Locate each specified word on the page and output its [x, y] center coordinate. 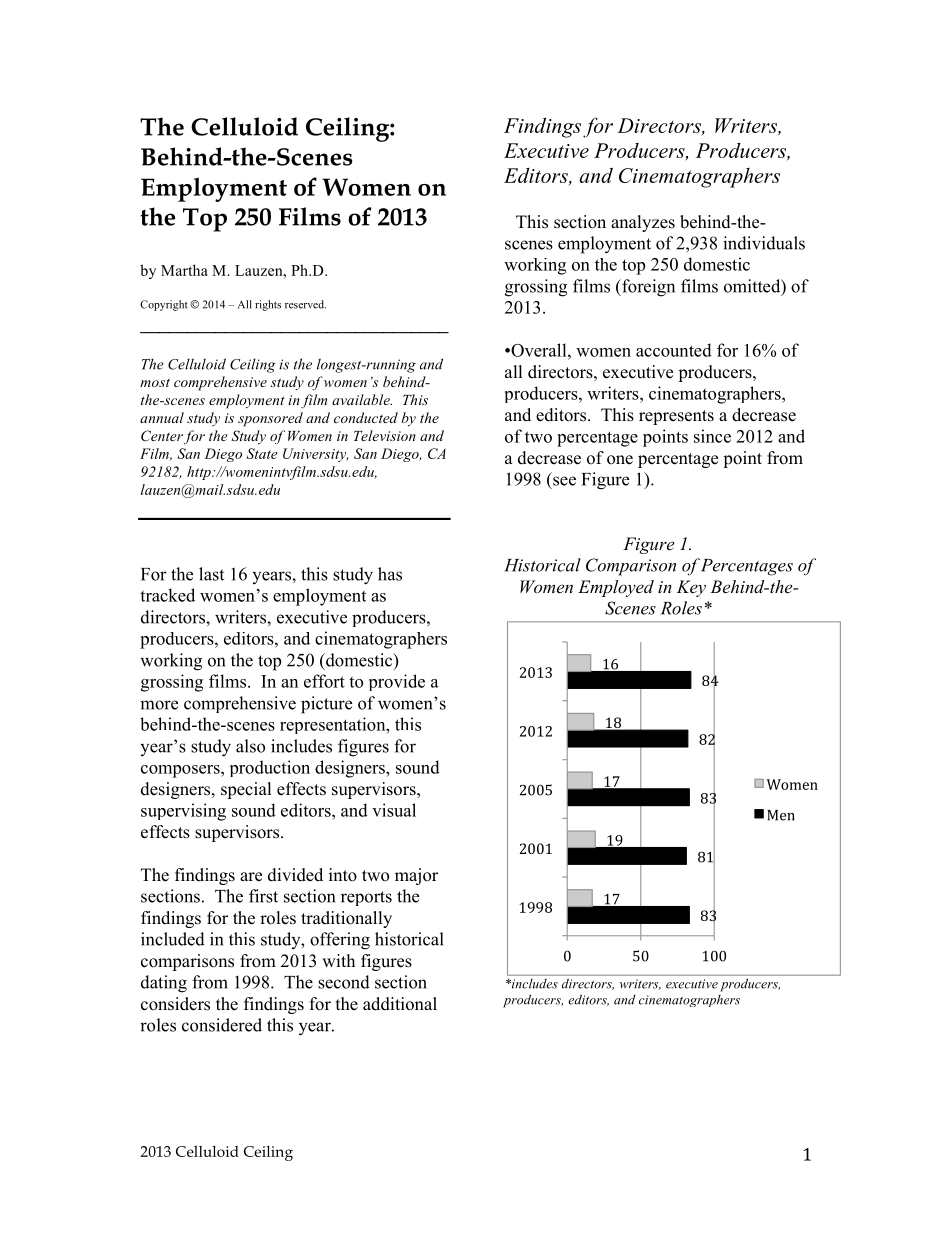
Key [691, 588]
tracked [167, 595]
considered [222, 1025]
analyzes [643, 223]
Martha [184, 270]
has [390, 574]
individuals [764, 243]
